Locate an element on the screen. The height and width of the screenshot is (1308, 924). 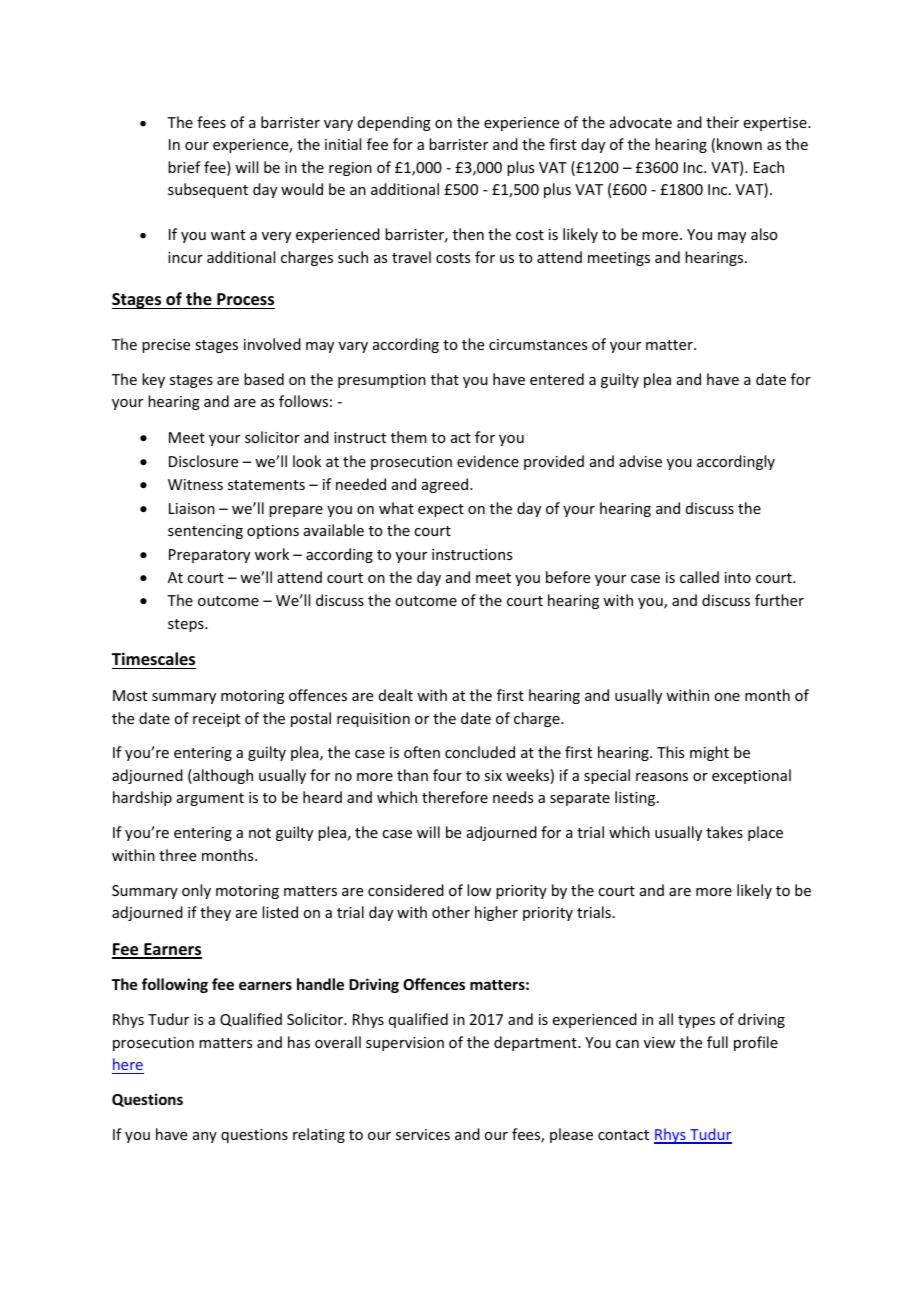
brief is located at coordinates (184, 167).
